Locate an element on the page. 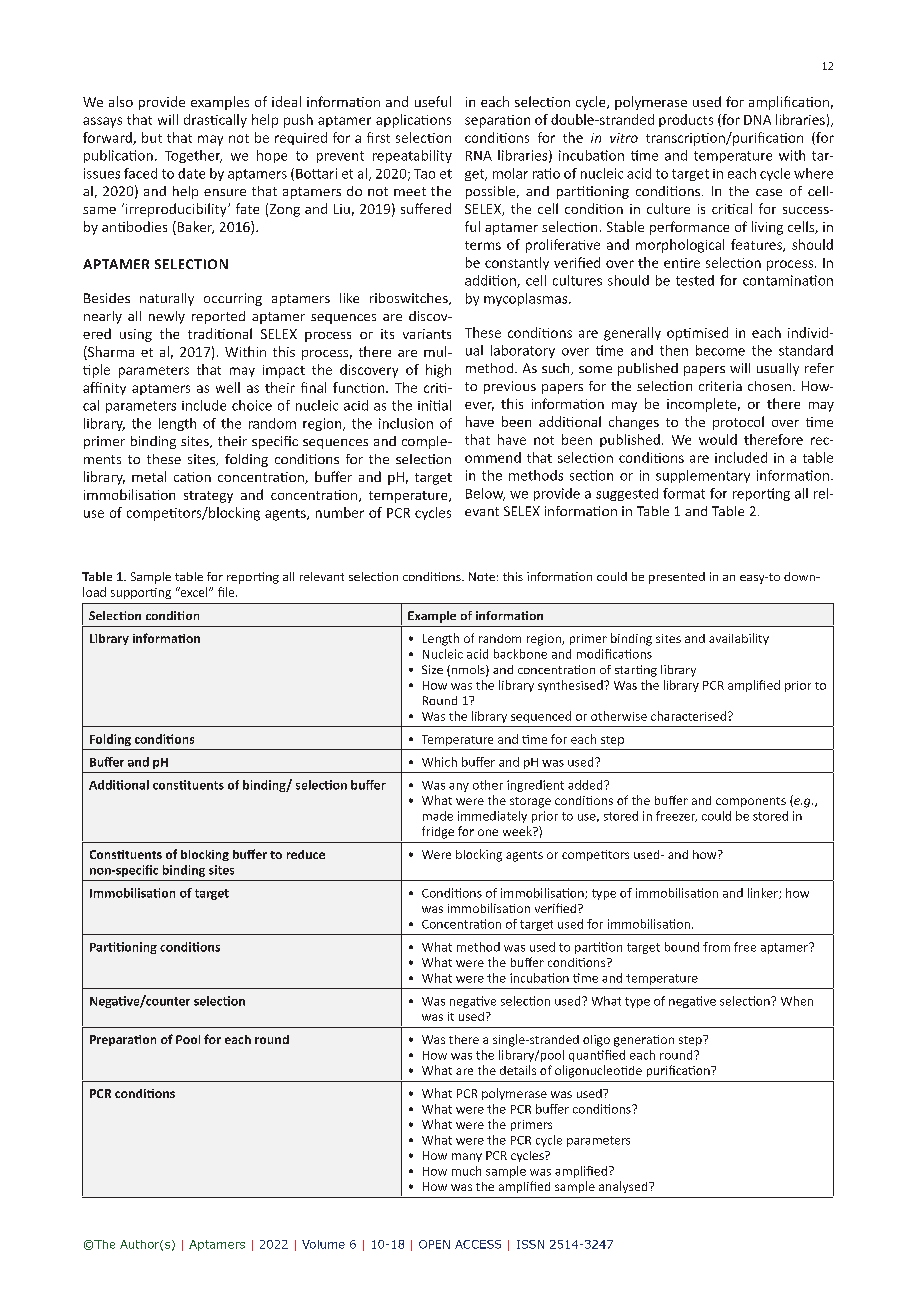 The width and height of the image is (924, 1308). DNA is located at coordinates (757, 120).
